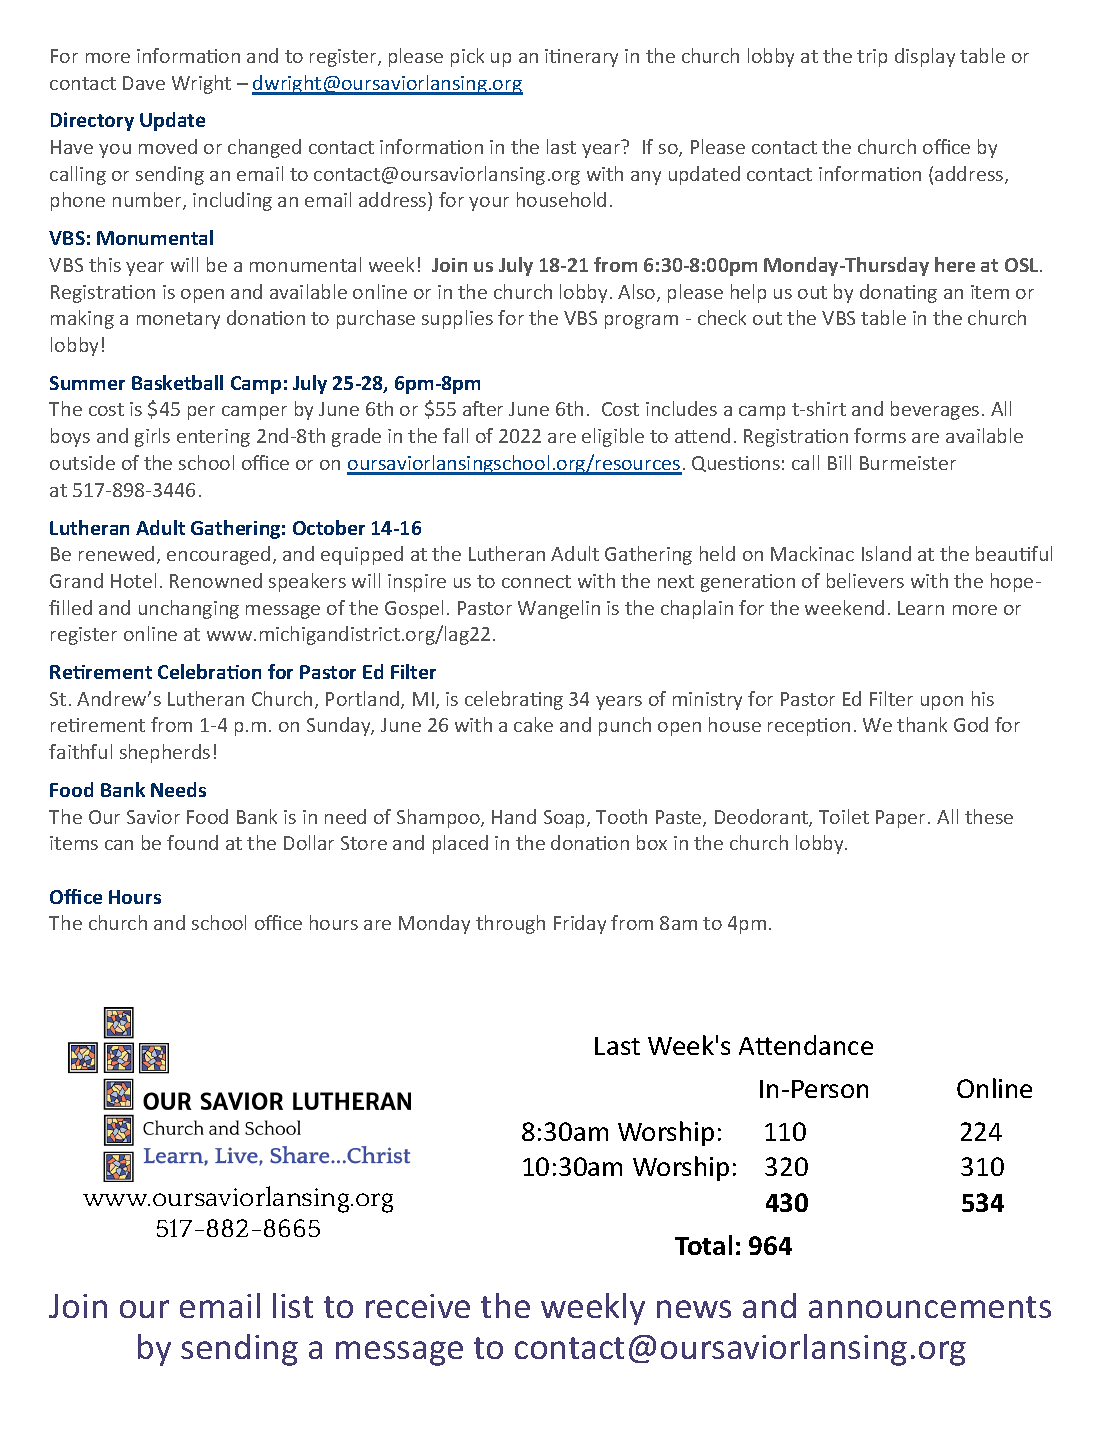 The height and width of the screenshot is (1443, 1115). I want to click on list, so click(293, 1305).
